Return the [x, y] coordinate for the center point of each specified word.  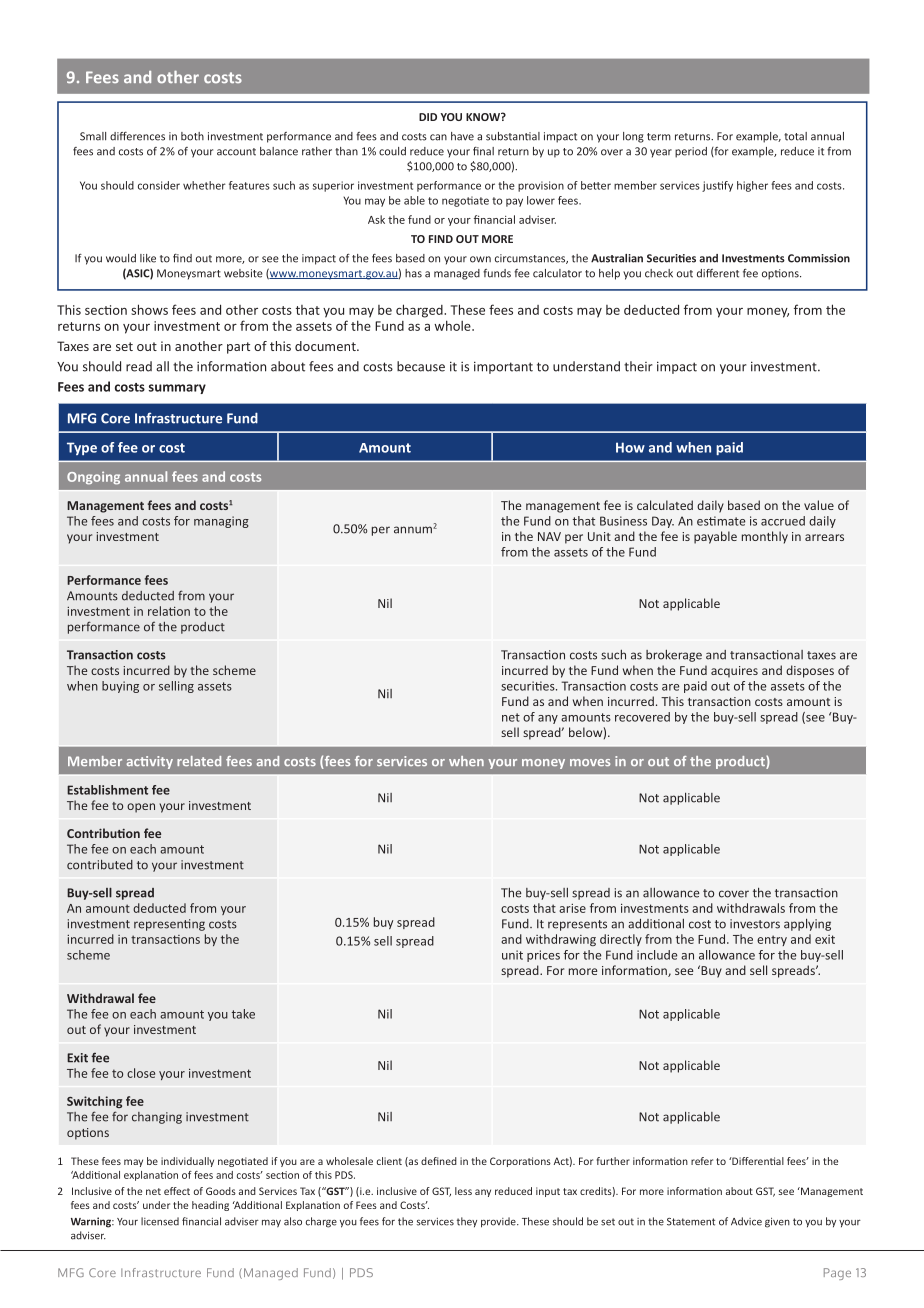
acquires [734, 672]
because [421, 366]
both [192, 136]
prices [543, 956]
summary [177, 389]
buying [120, 687]
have [462, 136]
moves [590, 762]
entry [772, 940]
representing [169, 925]
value [819, 505]
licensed [160, 1221]
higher [752, 186]
